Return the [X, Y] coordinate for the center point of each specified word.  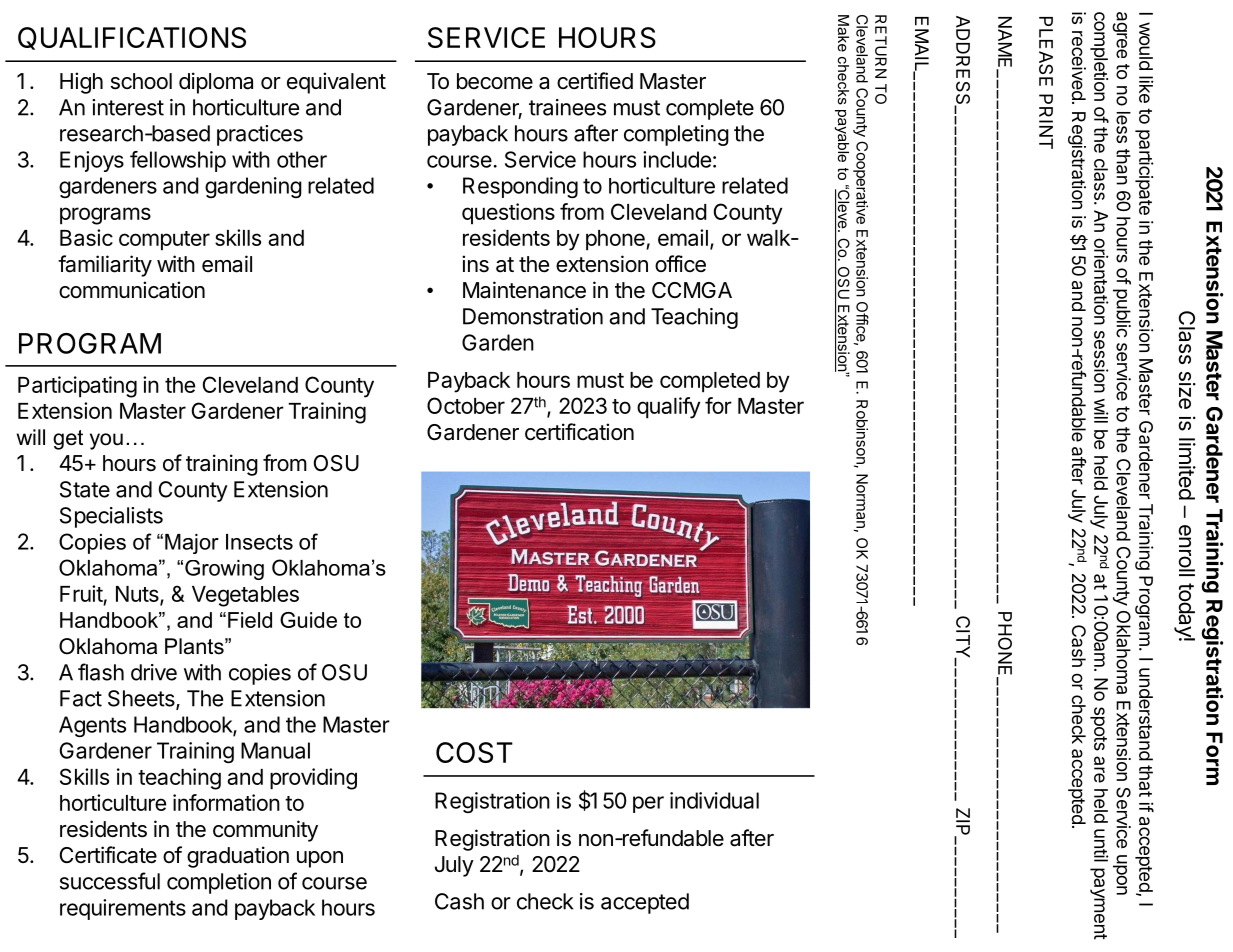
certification [579, 432]
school [141, 81]
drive [154, 672]
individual [714, 800]
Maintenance [524, 290]
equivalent [336, 83]
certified [595, 81]
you [106, 441]
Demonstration [533, 316]
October [466, 405]
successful [110, 881]
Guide [308, 620]
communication [132, 290]
